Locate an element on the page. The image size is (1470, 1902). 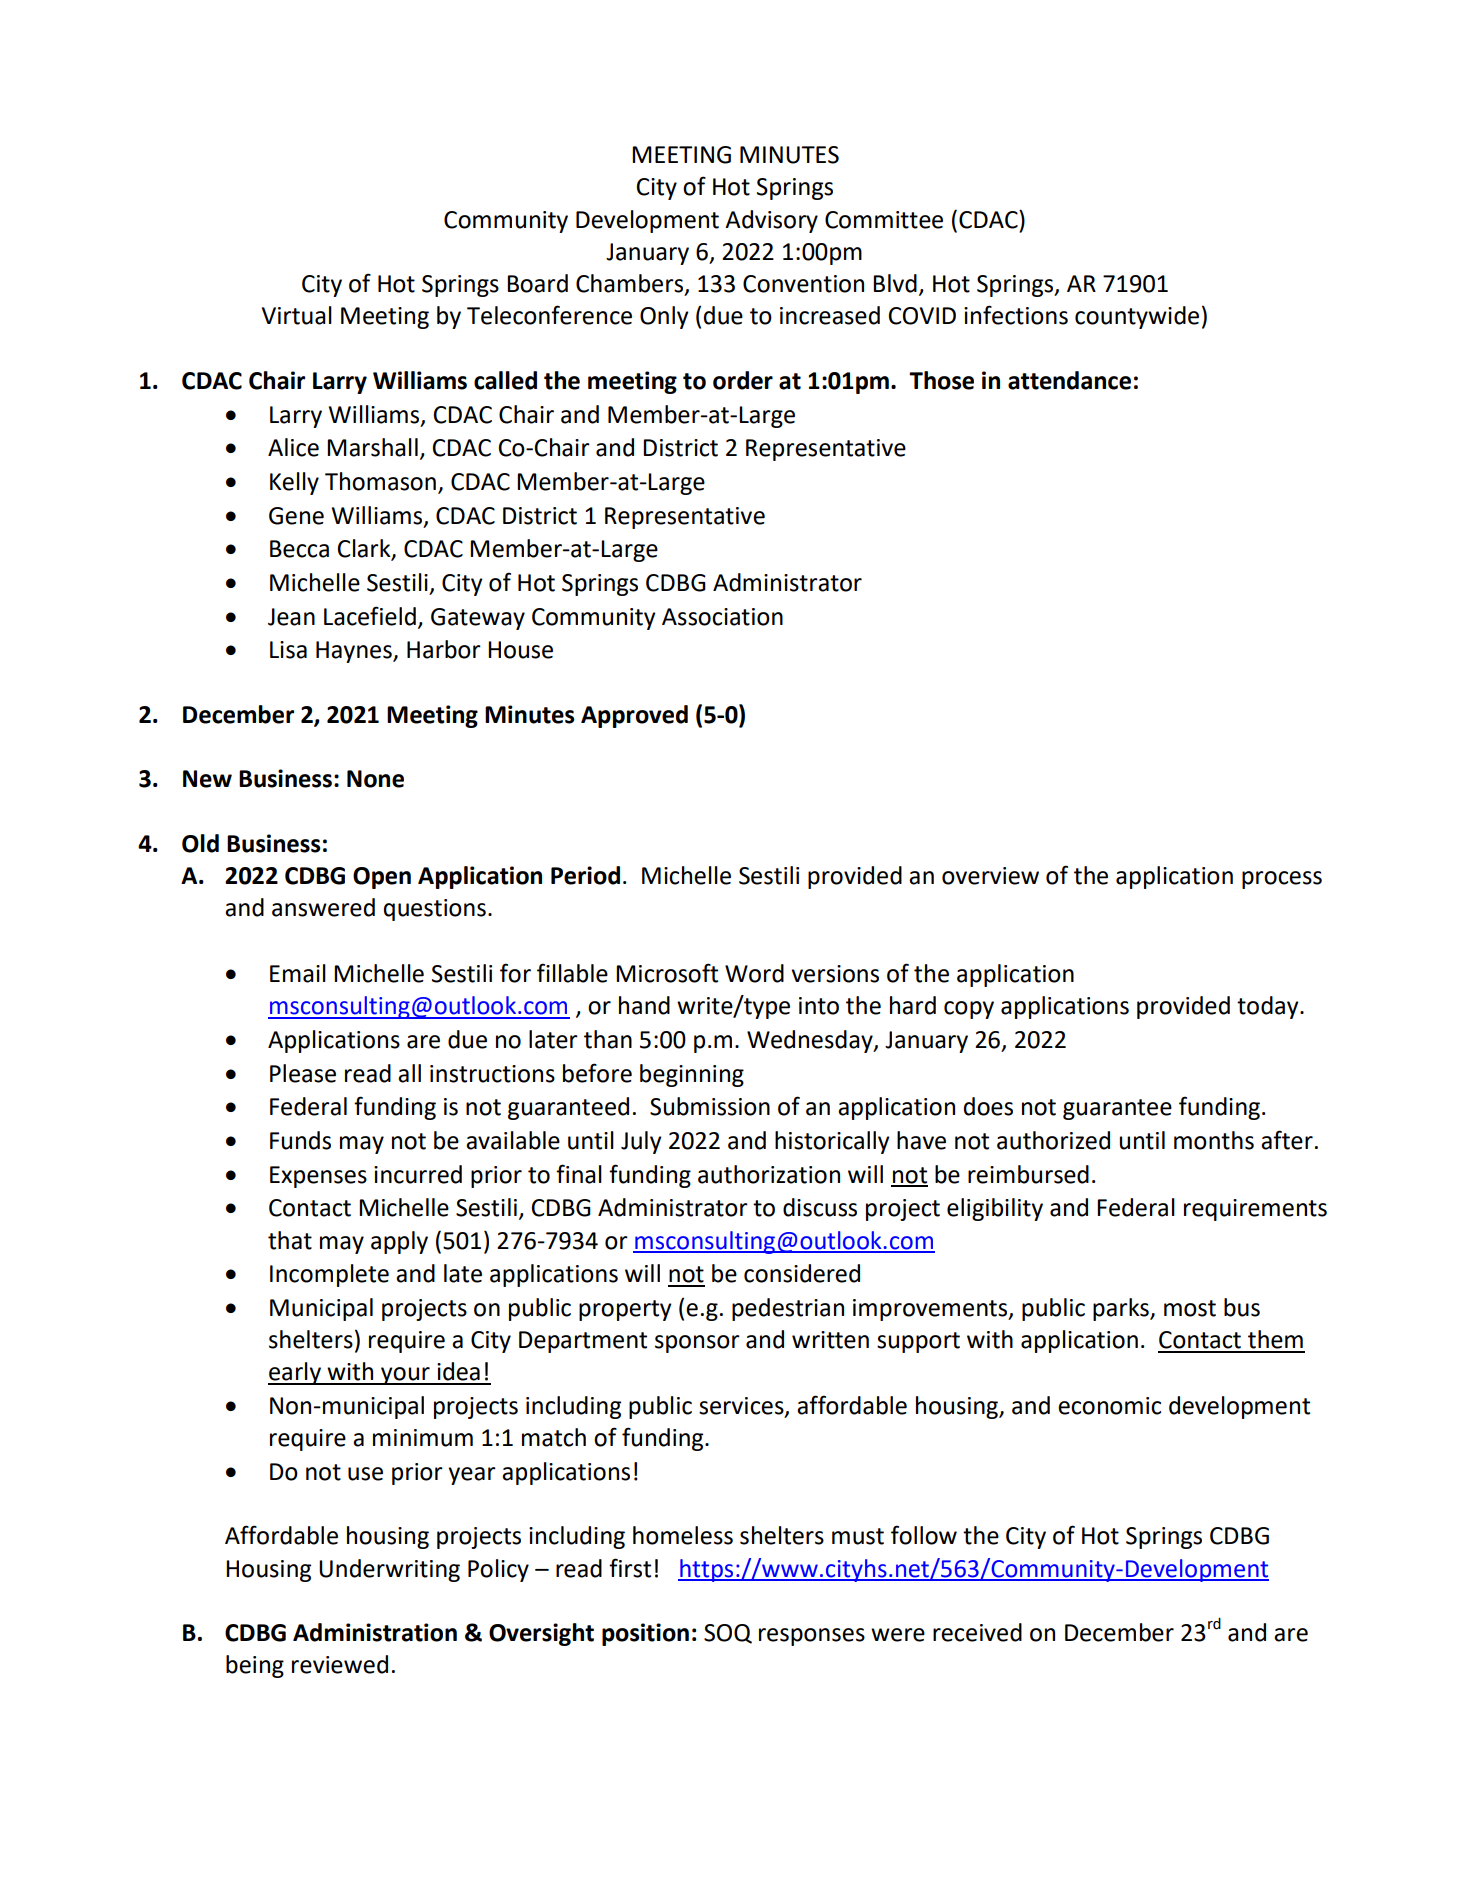
most is located at coordinates (1190, 1308).
